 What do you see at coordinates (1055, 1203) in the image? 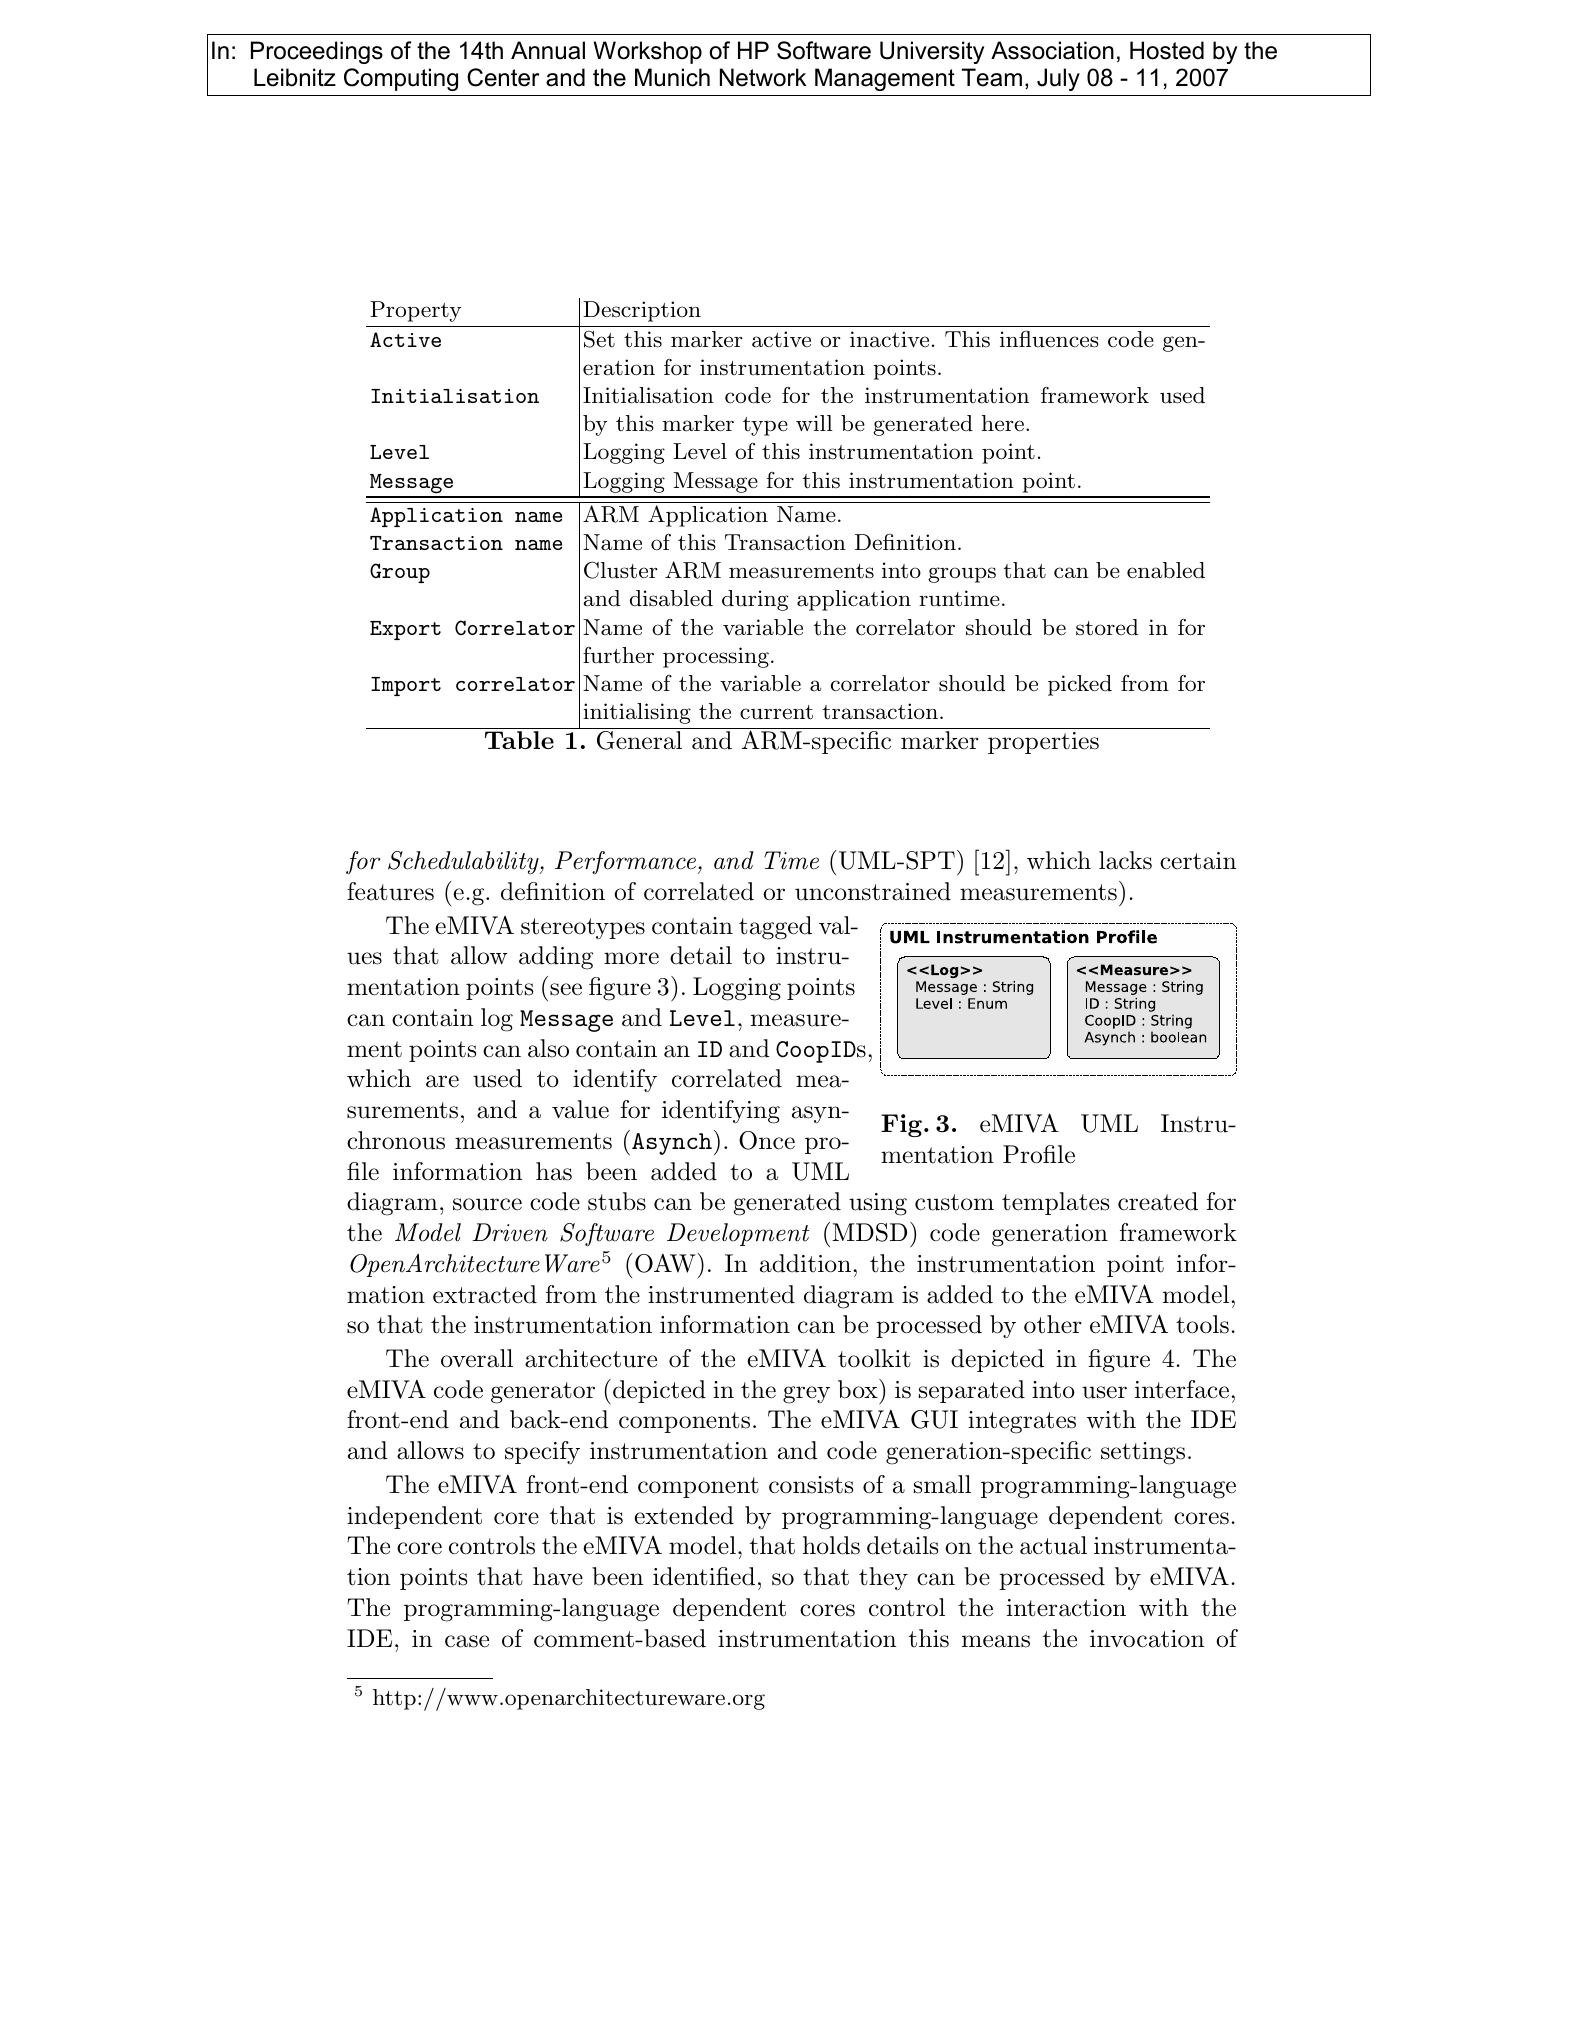
I see `templates` at bounding box center [1055, 1203].
